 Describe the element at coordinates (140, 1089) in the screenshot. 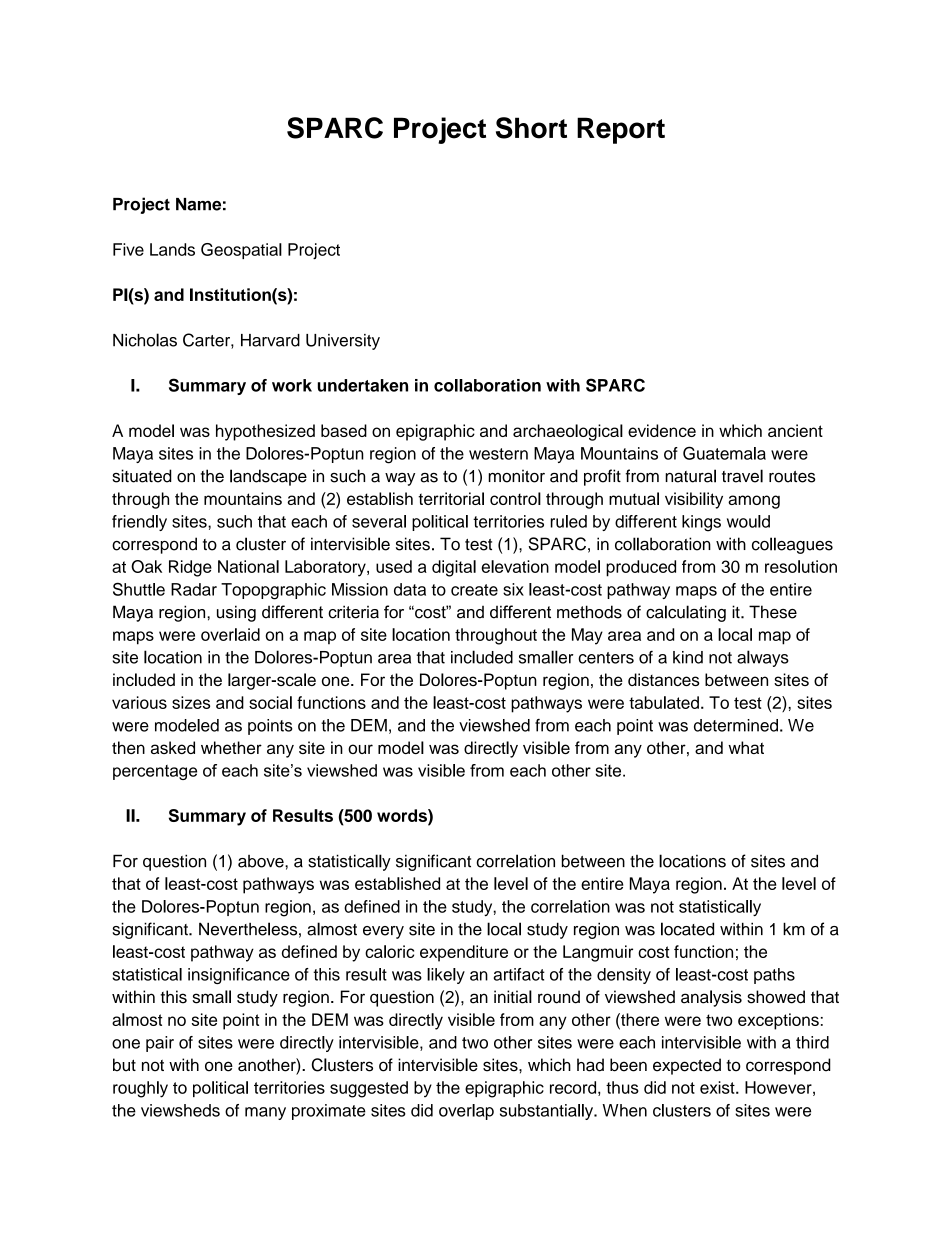

I see `roughly` at that location.
